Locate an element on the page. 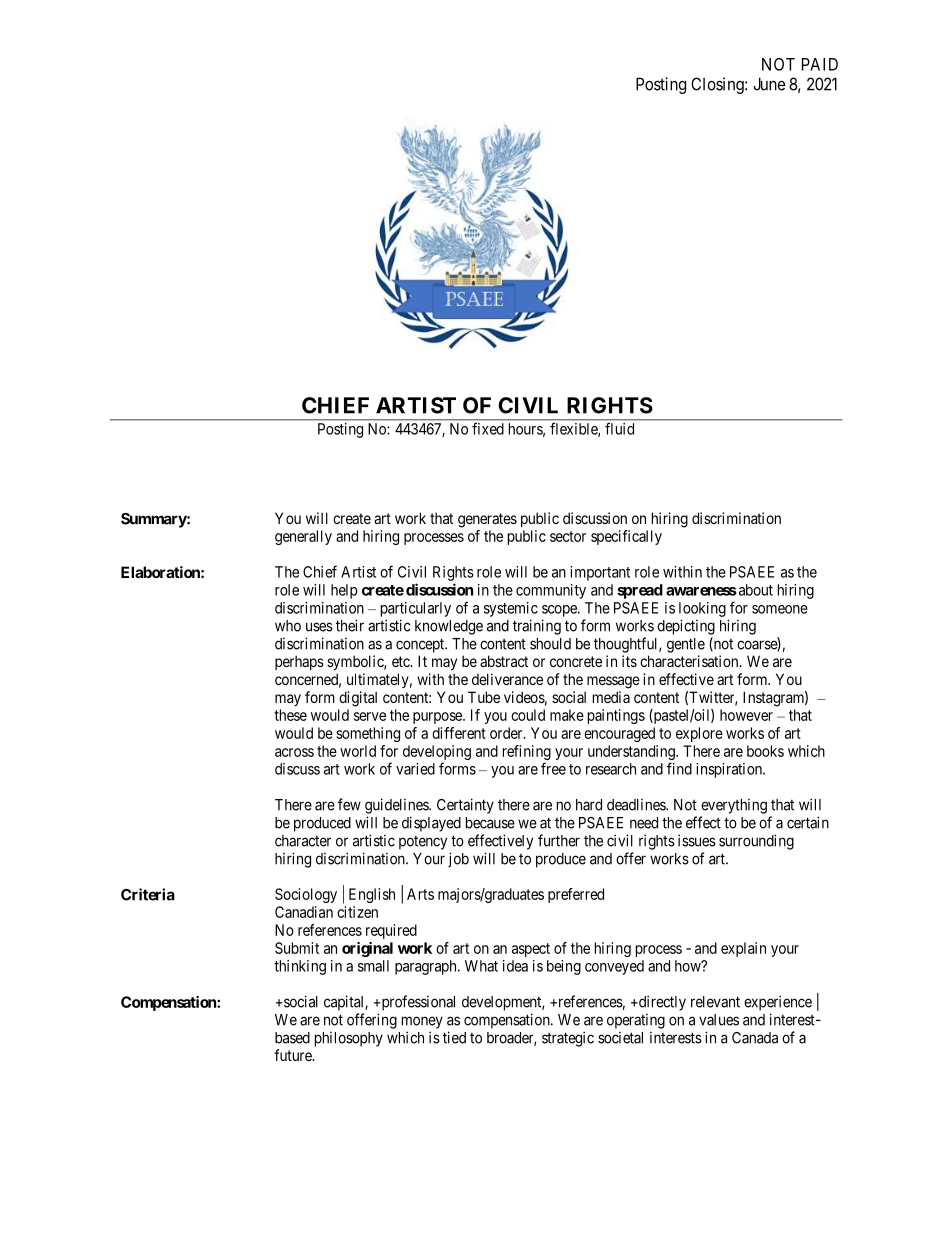 Image resolution: width=952 pixels, height=1233 pixels. future is located at coordinates (294, 1055).
